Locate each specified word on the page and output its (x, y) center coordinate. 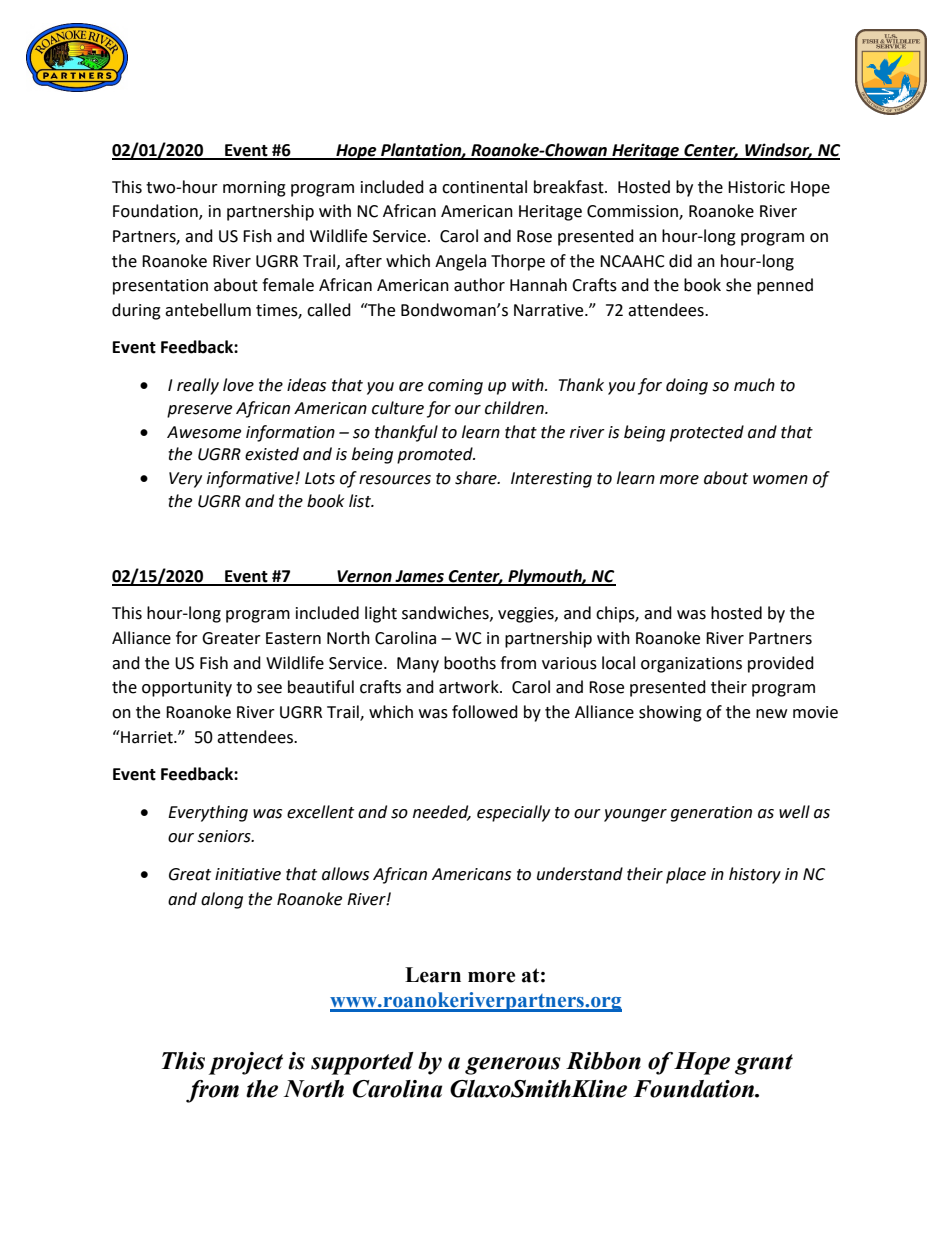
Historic (756, 187)
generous (513, 1066)
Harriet (147, 737)
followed (485, 712)
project (246, 1063)
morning (254, 189)
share (477, 478)
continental (484, 187)
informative (251, 479)
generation (711, 814)
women (780, 480)
